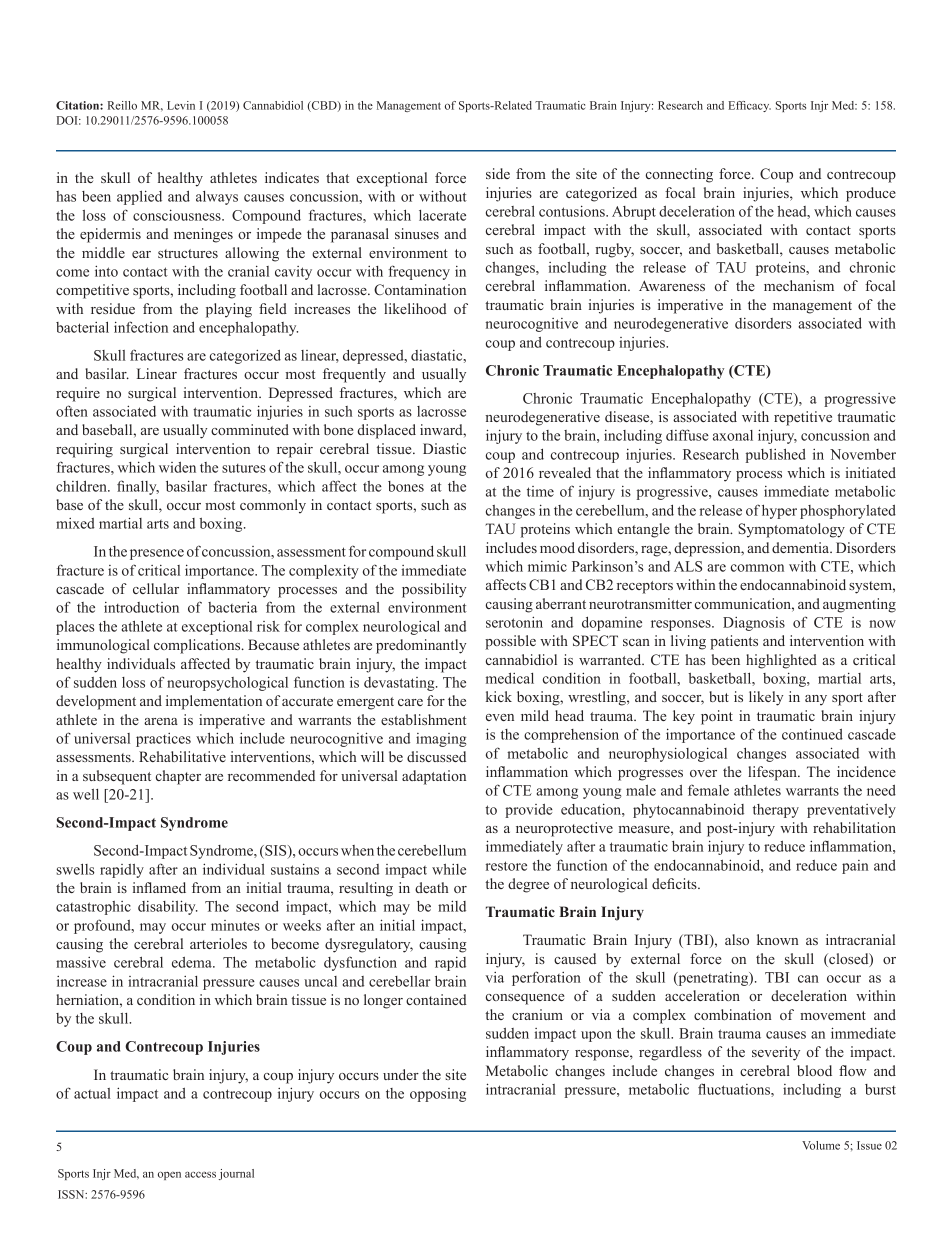 The image size is (952, 1233). I want to click on open, so click(169, 1176).
